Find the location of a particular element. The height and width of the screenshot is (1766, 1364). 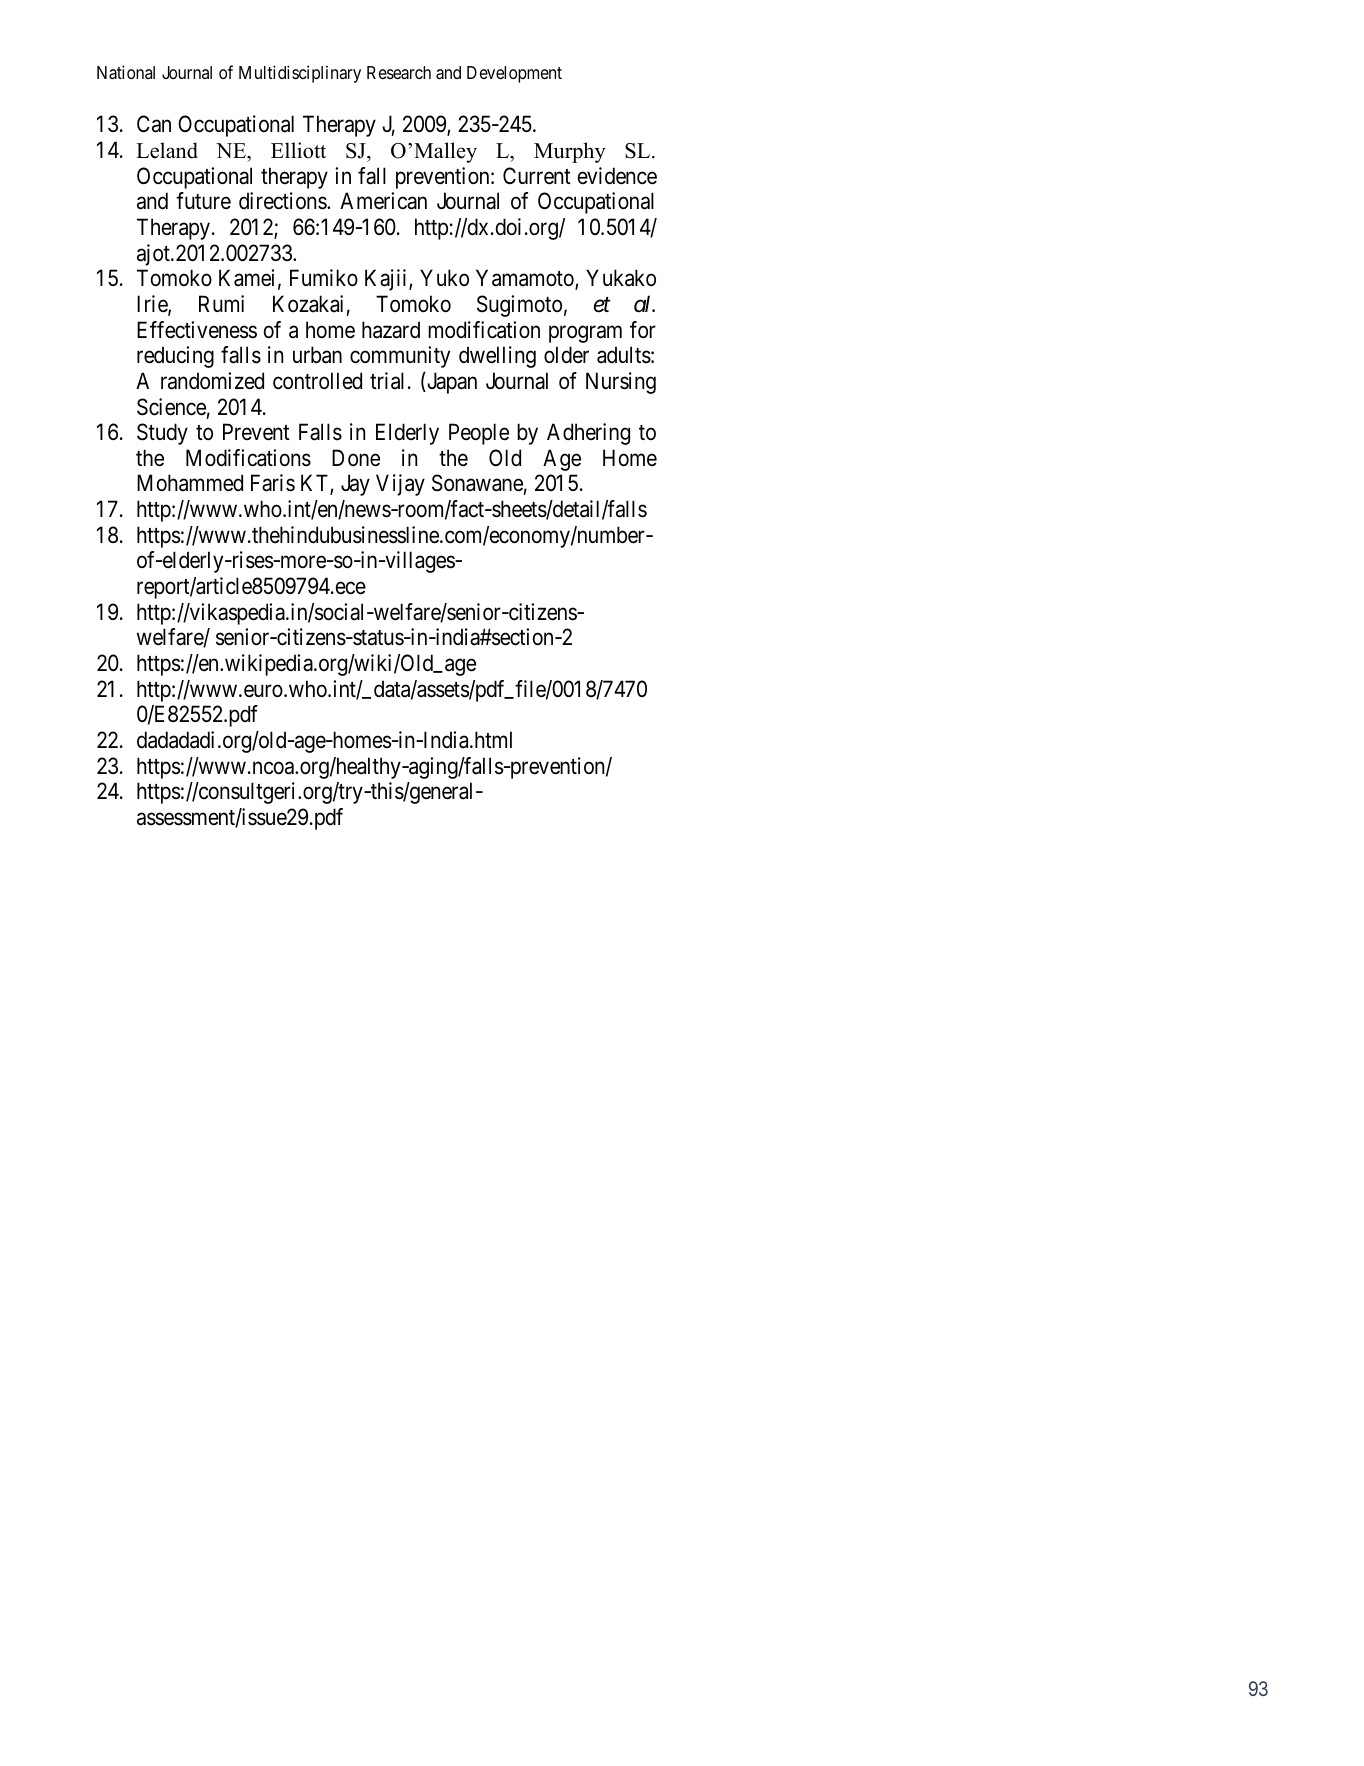

Research is located at coordinates (399, 73).
